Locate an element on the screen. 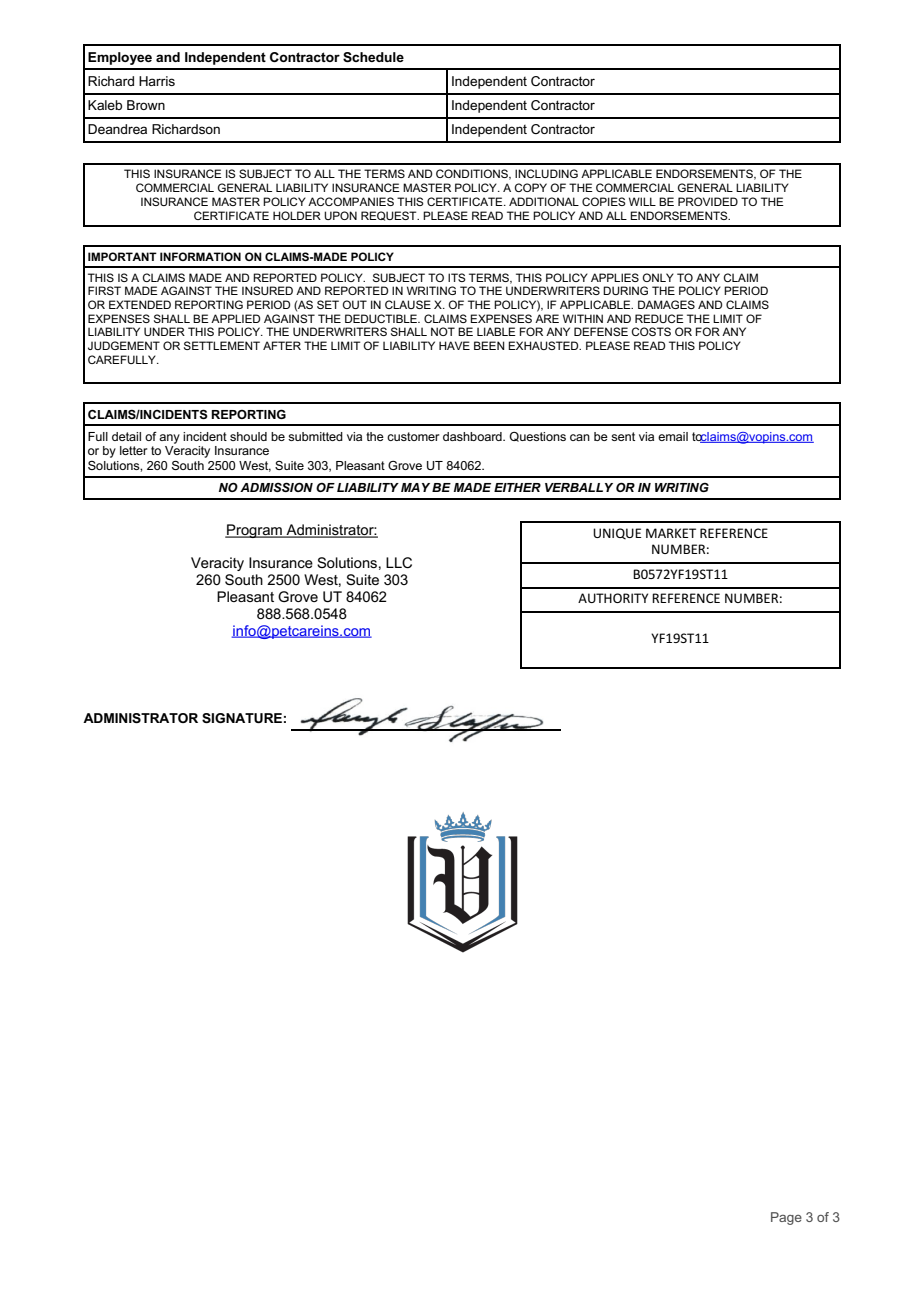 This screenshot has height=1308, width=924. letter is located at coordinates (133, 450).
